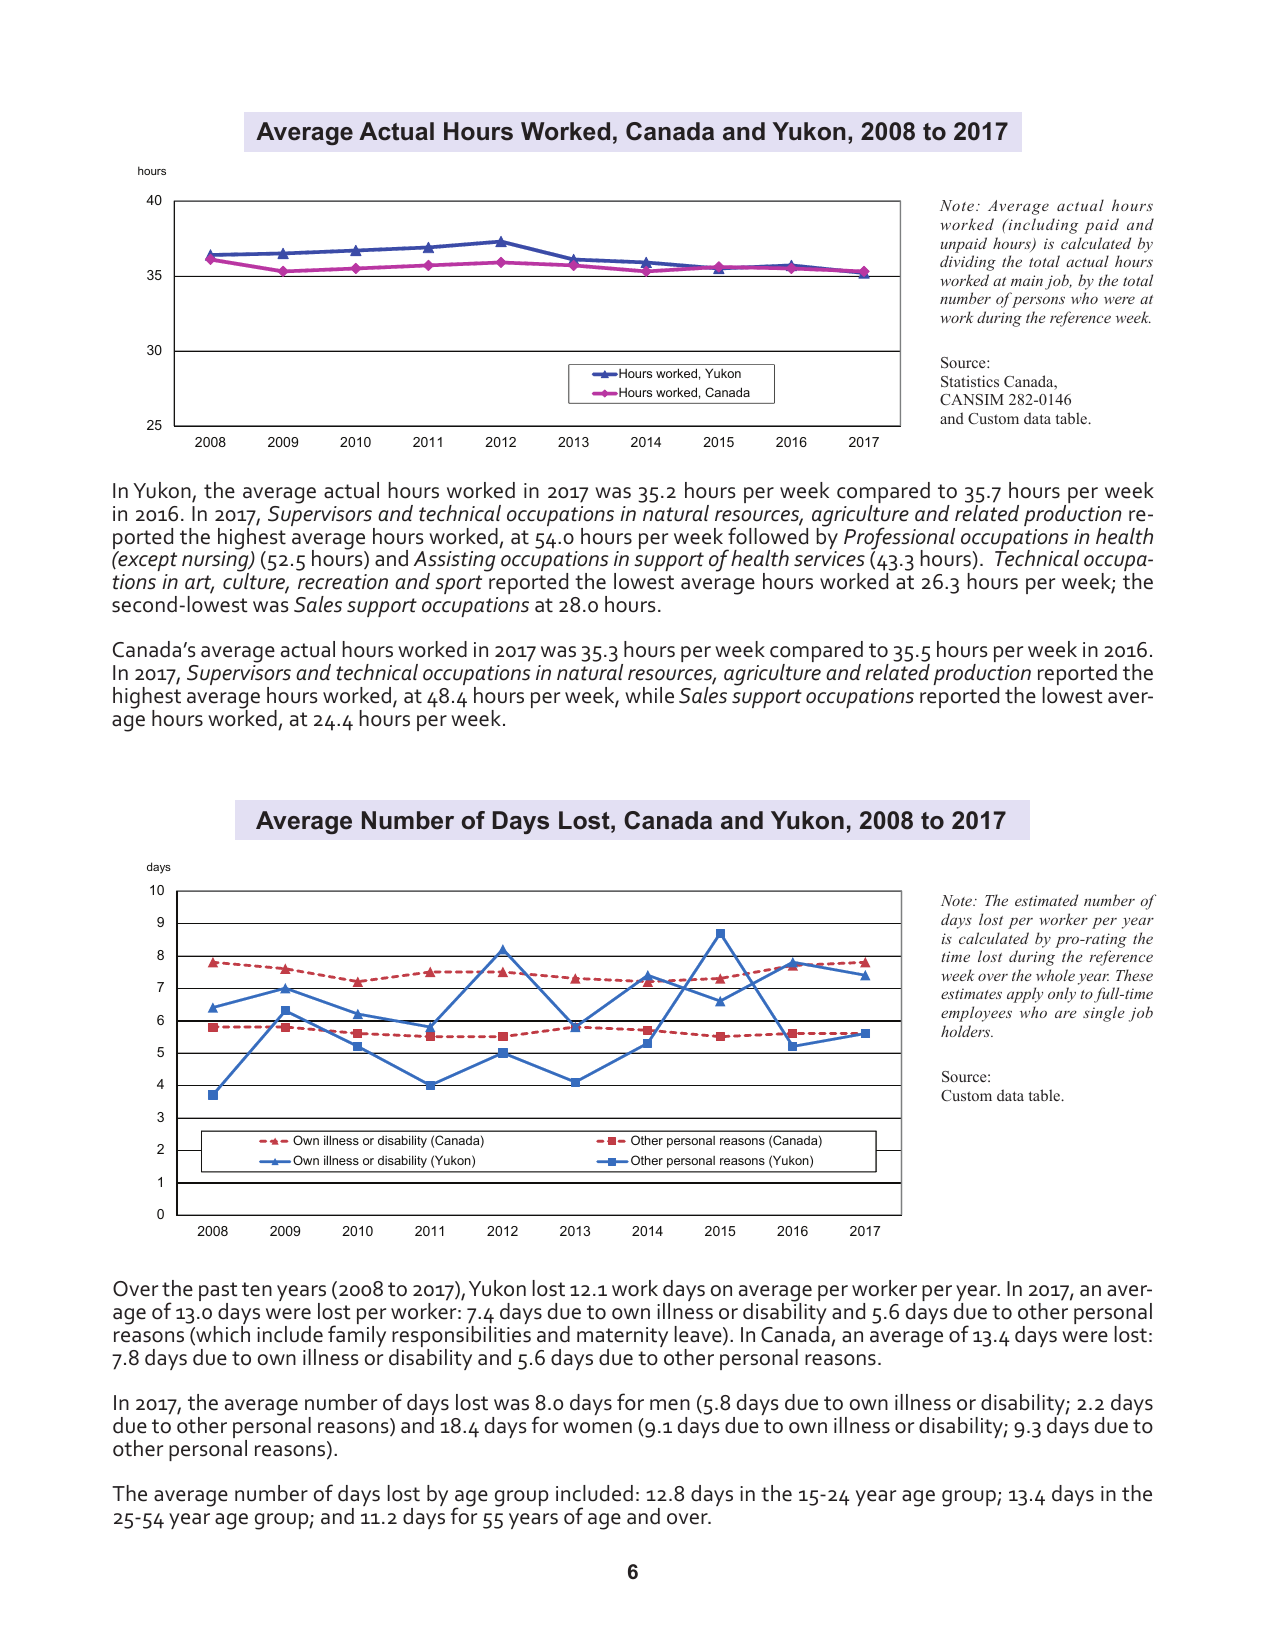  Describe the element at coordinates (649, 695) in the page. I see `while` at that location.
